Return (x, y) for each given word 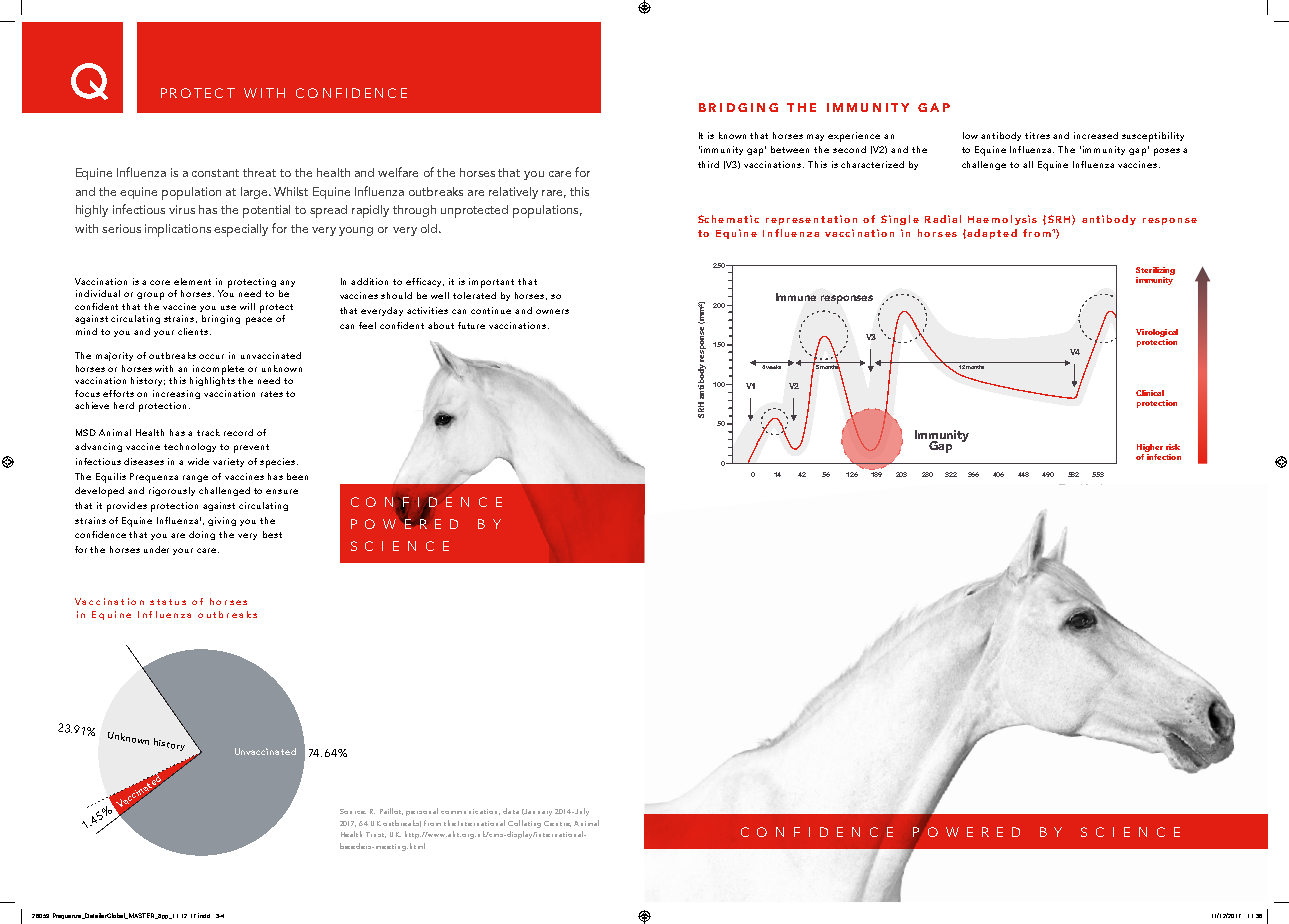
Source (353, 811)
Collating (524, 824)
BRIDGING (738, 107)
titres (1037, 135)
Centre (557, 824)
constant (215, 173)
